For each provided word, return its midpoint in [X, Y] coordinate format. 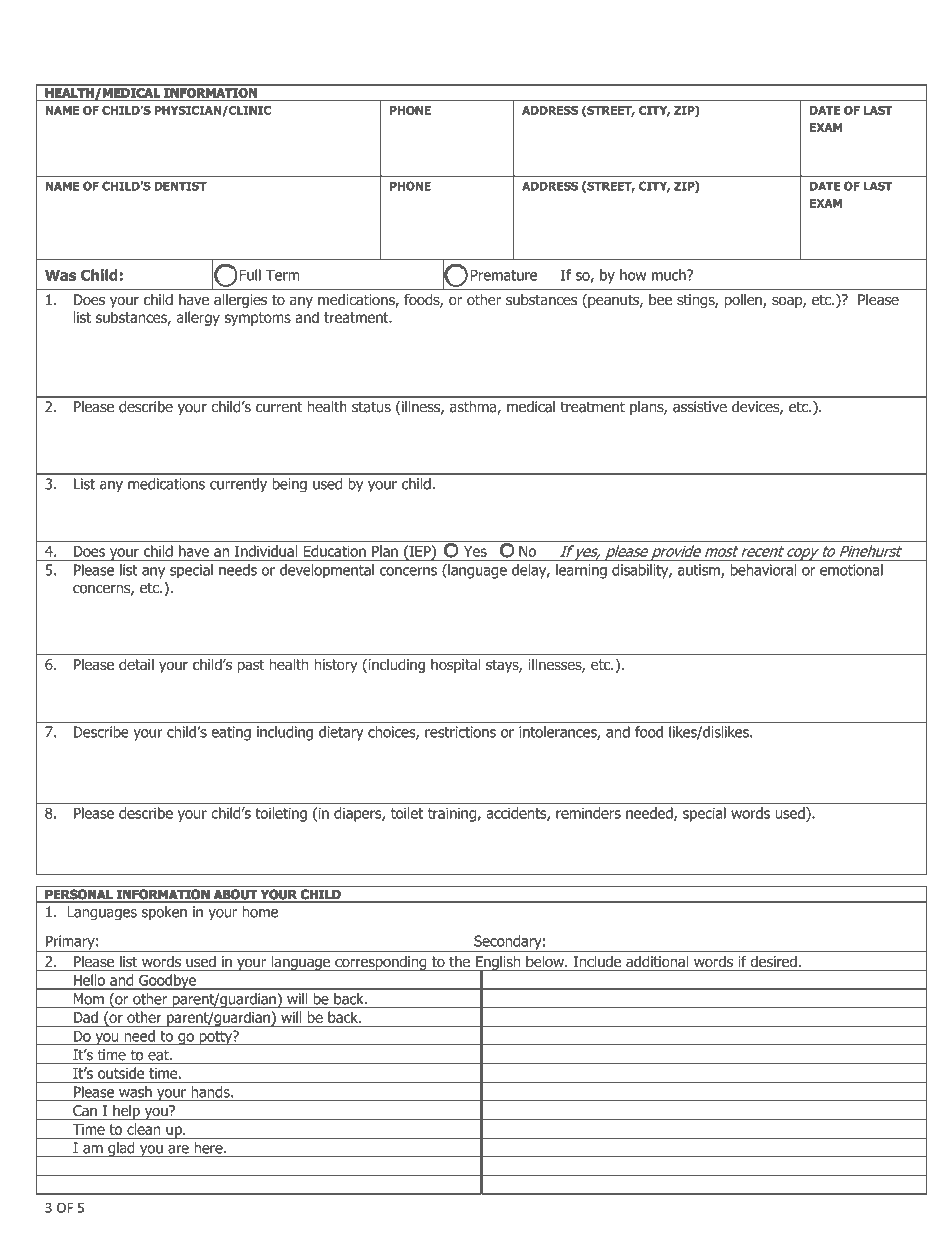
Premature [503, 275]
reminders [588, 813]
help [126, 1112]
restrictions [460, 732]
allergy [198, 318]
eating [231, 733]
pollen [744, 301]
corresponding [381, 963]
